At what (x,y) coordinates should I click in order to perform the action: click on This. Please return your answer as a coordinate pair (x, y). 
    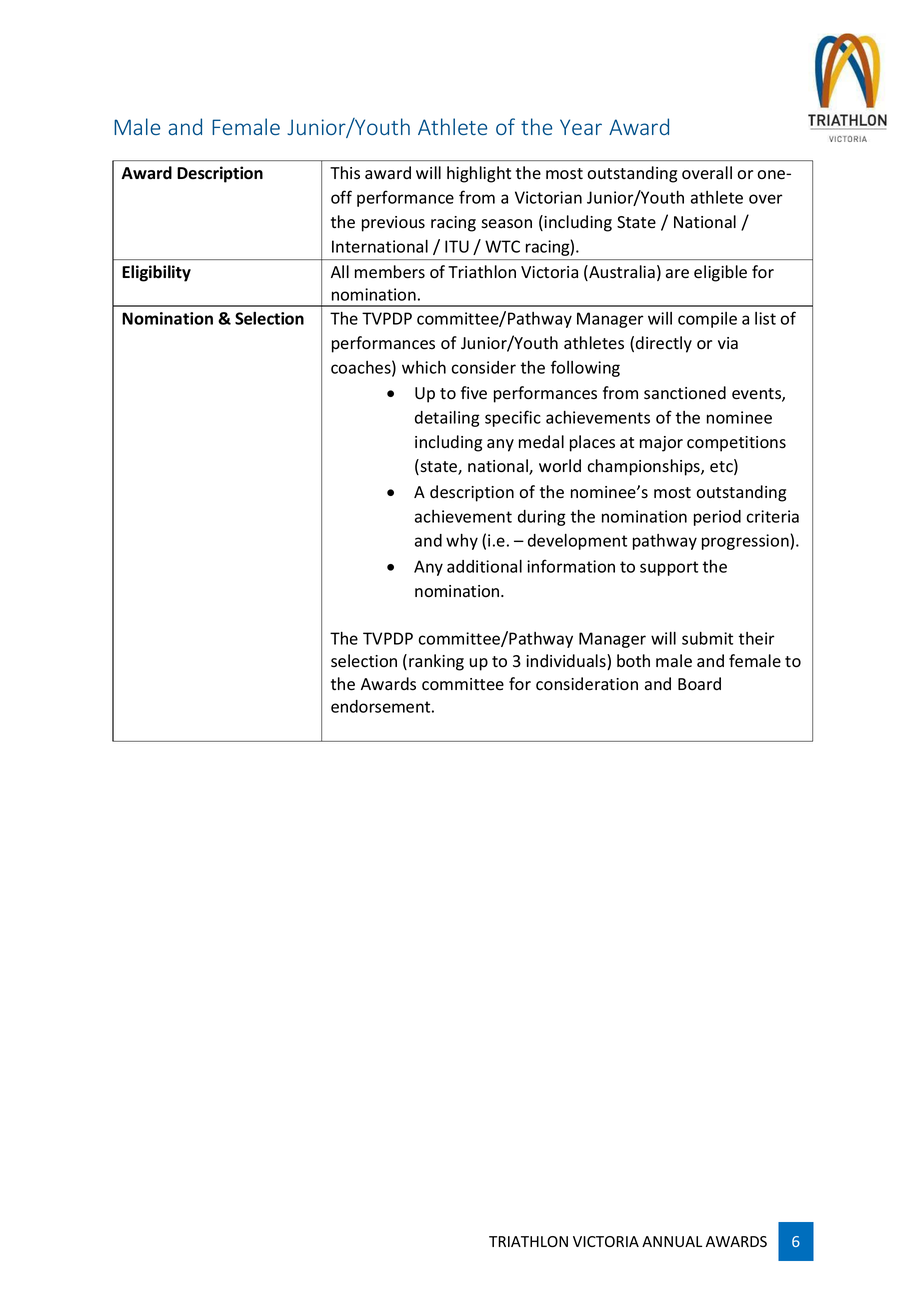
    Looking at the image, I should click on (345, 173).
